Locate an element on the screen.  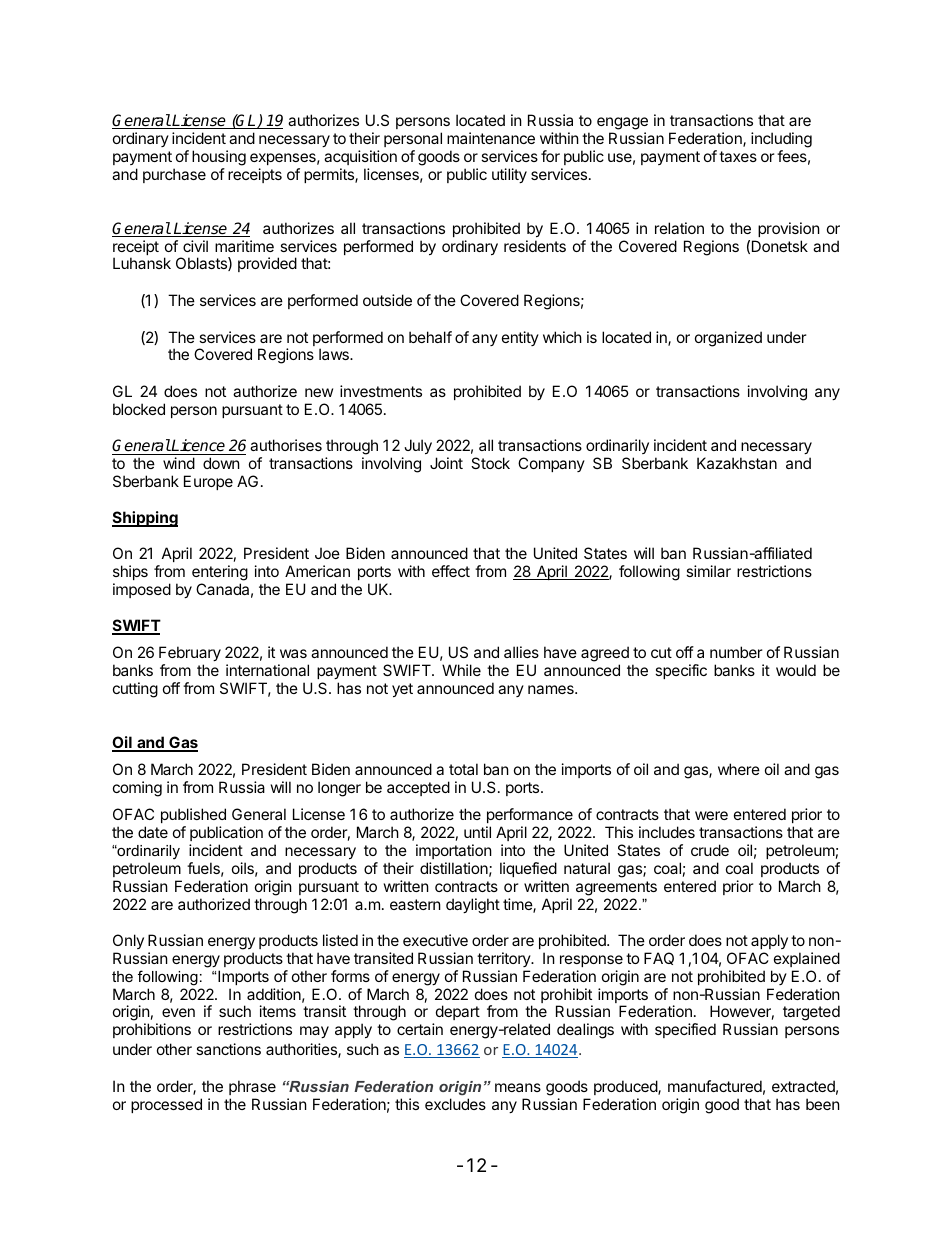
maintenance is located at coordinates (491, 138).
